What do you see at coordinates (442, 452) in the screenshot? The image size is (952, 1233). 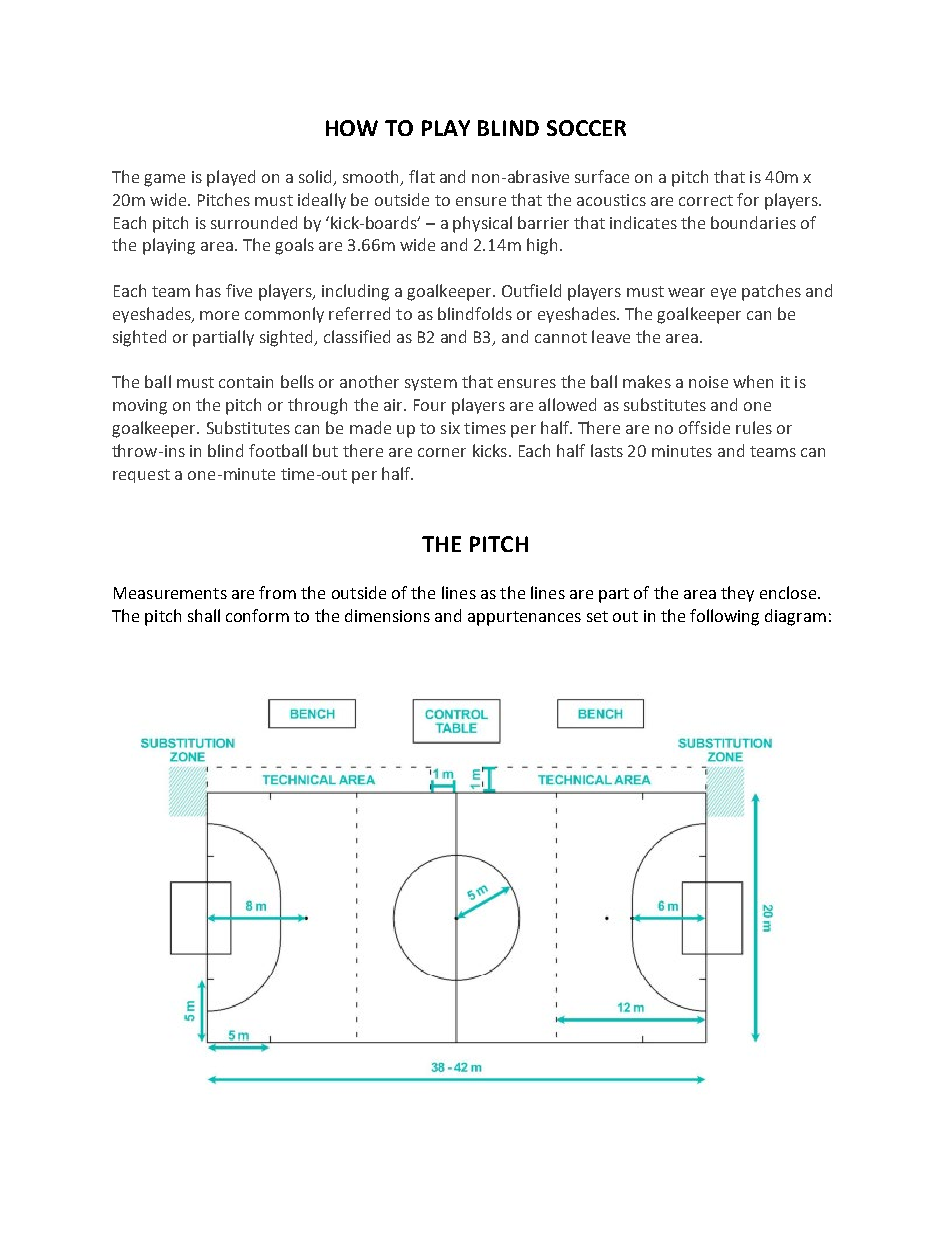 I see `corner` at bounding box center [442, 452].
